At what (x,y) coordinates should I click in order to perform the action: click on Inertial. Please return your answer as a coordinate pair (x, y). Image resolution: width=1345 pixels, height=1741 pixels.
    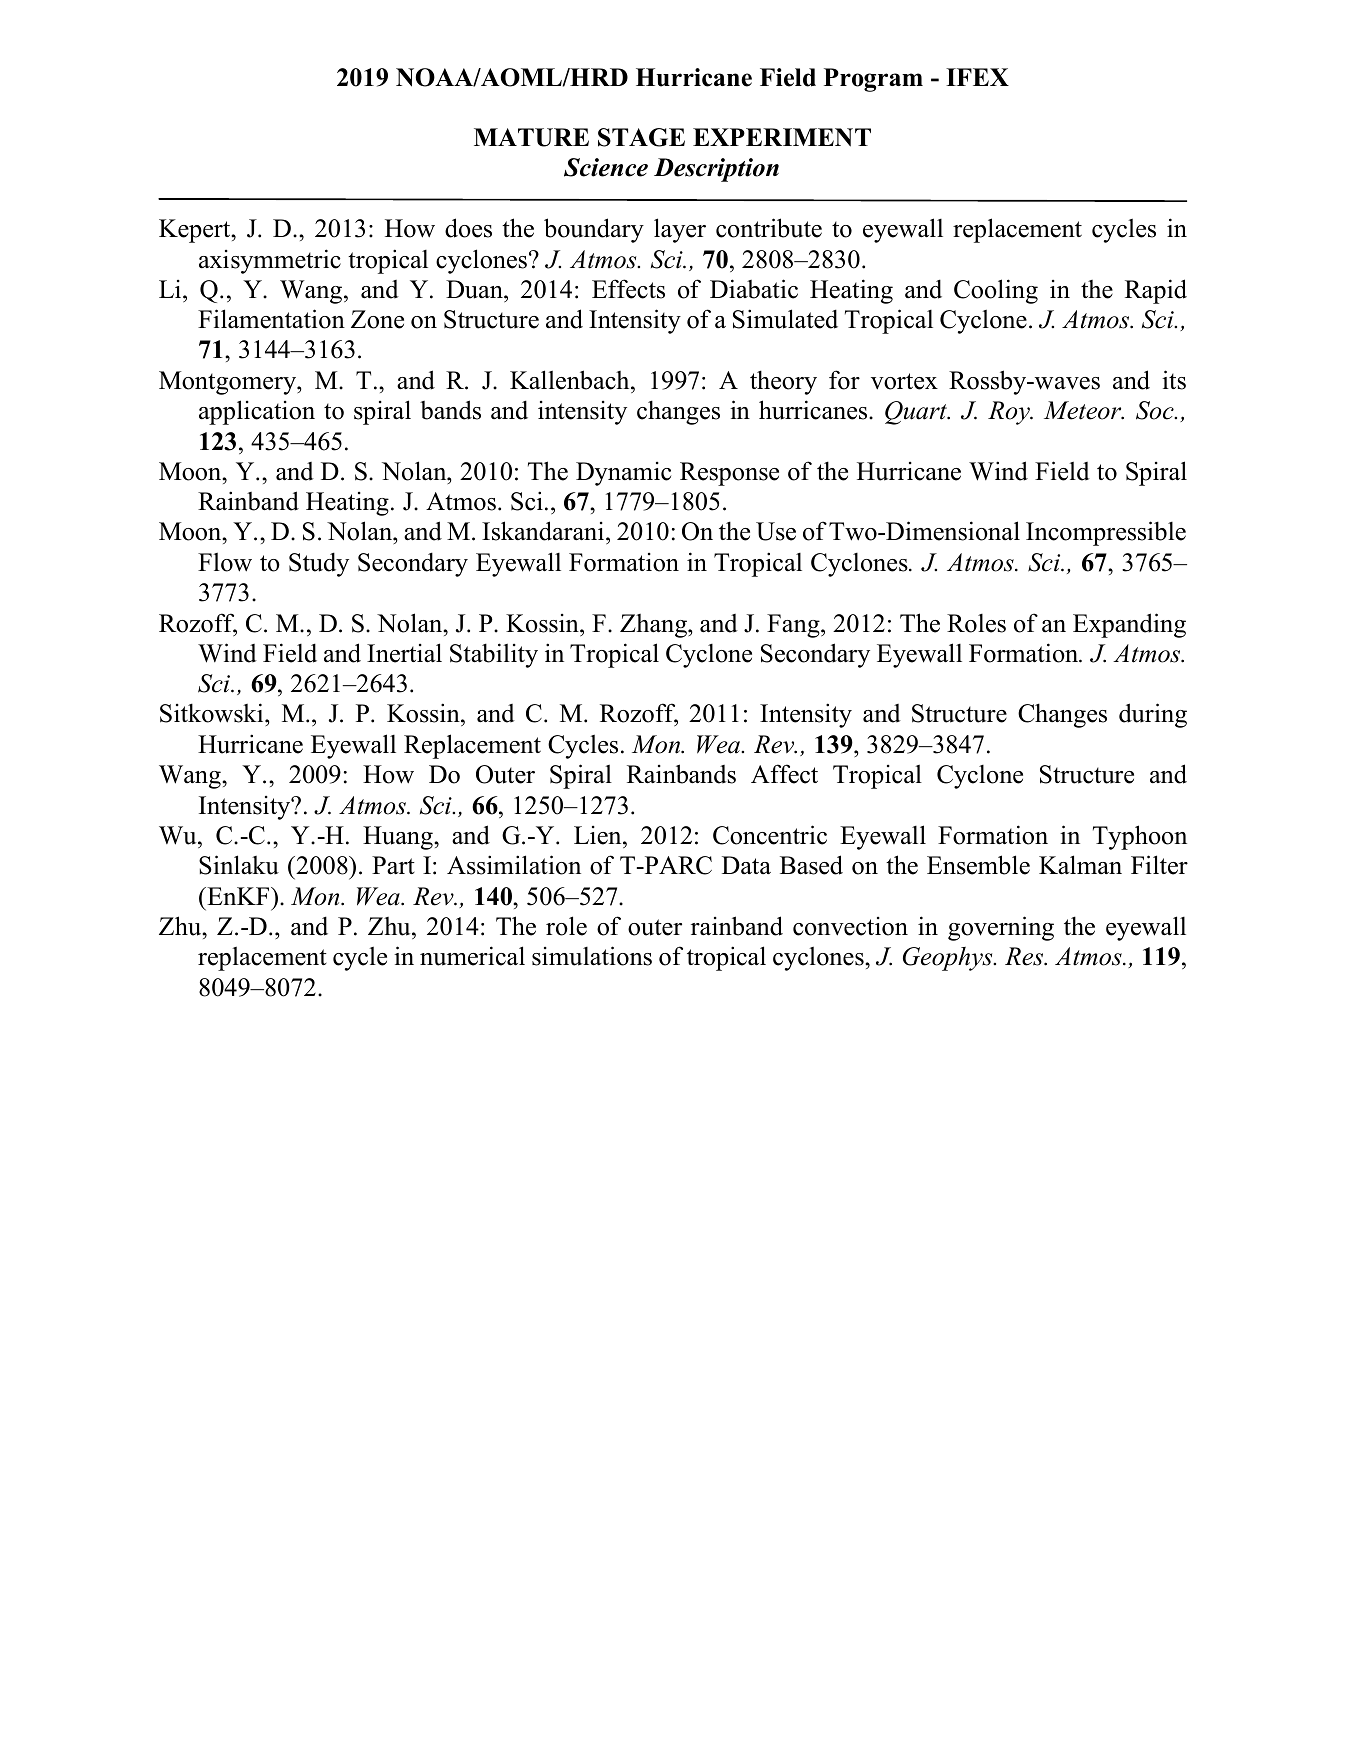
    Looking at the image, I should click on (404, 653).
